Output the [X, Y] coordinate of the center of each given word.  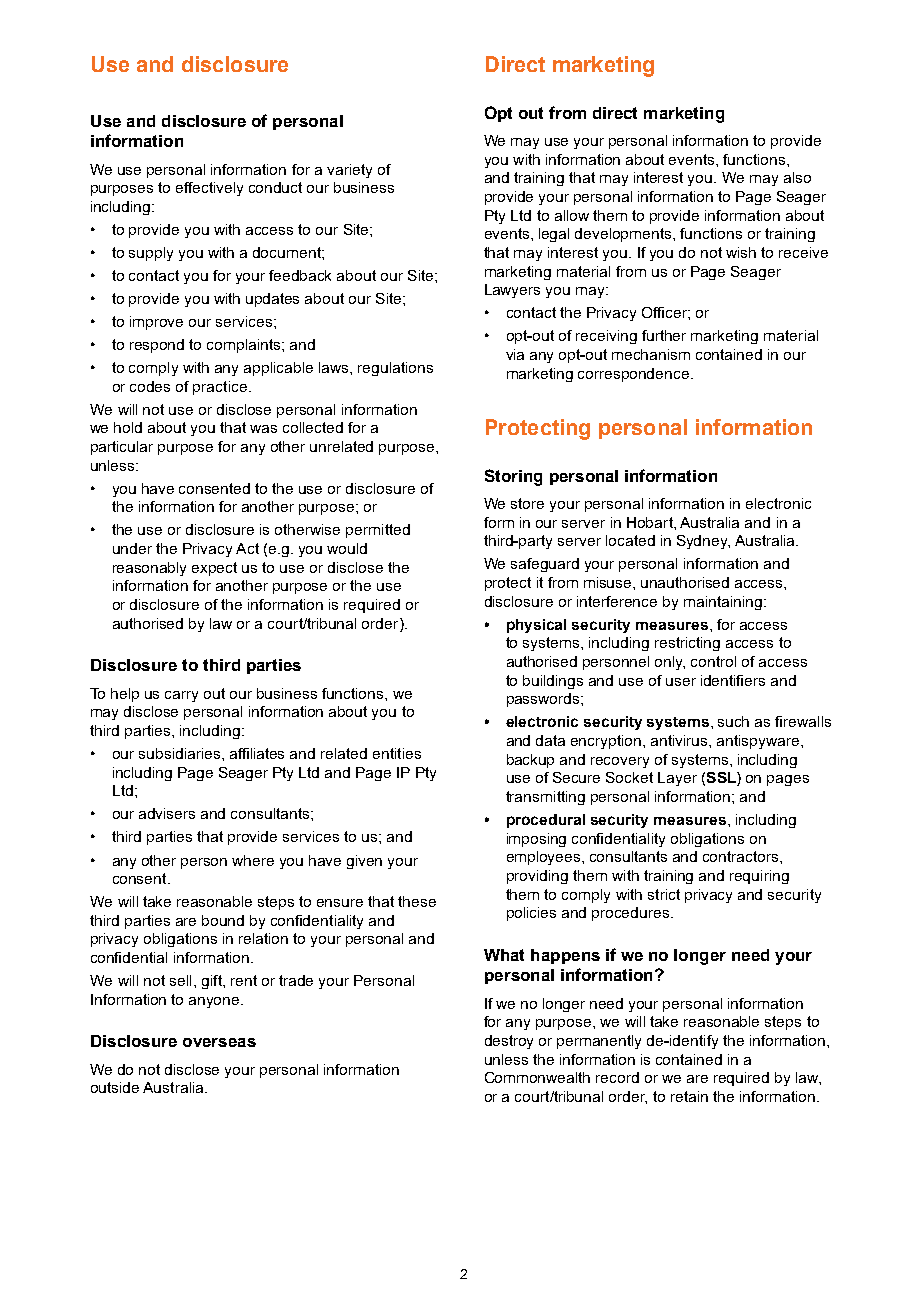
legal [554, 235]
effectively [209, 189]
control [713, 661]
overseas [219, 1042]
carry [181, 696]
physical [536, 626]
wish [741, 252]
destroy [509, 1042]
